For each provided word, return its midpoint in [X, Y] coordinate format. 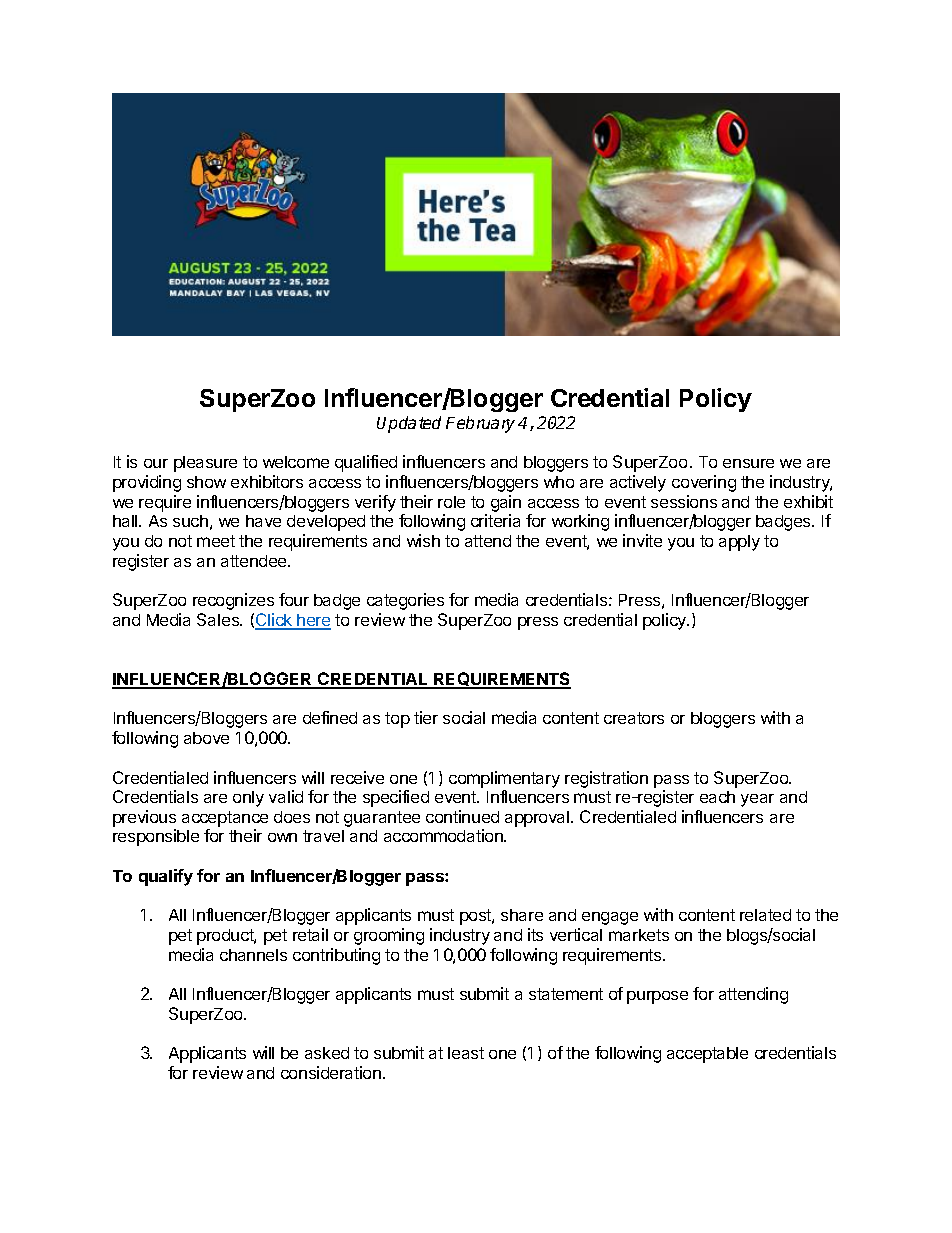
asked [327, 1053]
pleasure [205, 464]
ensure [748, 463]
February [482, 424]
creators [634, 718]
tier [426, 717]
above [206, 738]
